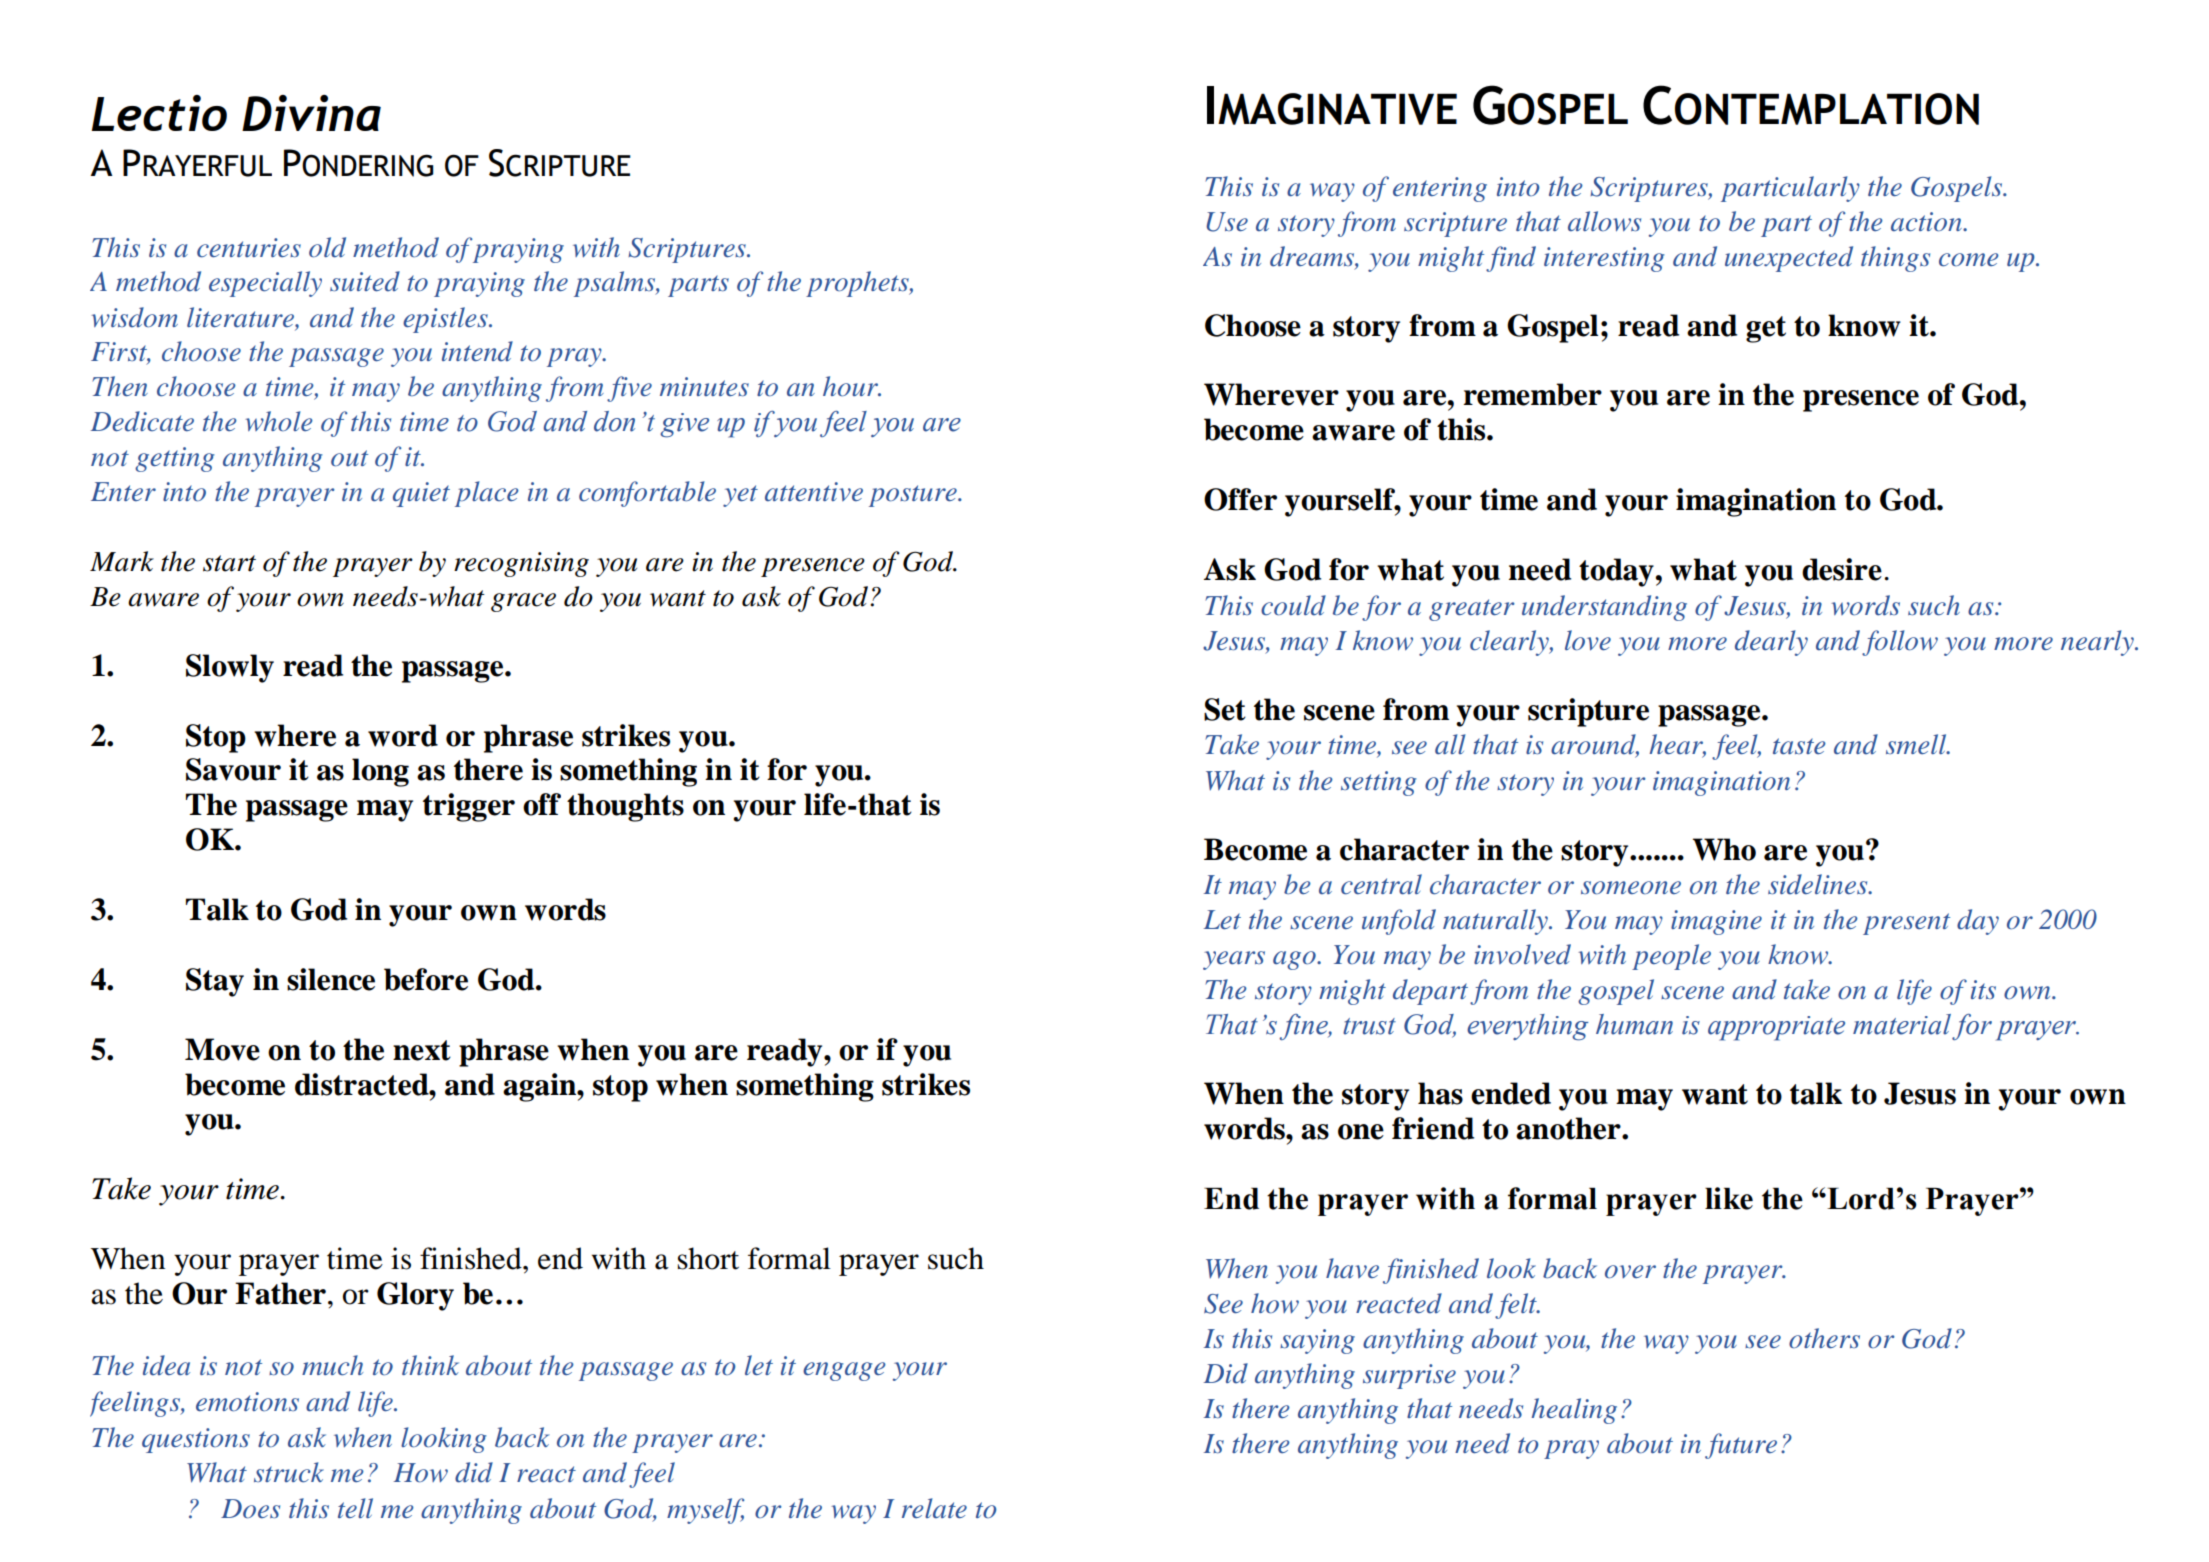 The image size is (2209, 1562). Describe the element at coordinates (1369, 1026) in the screenshot. I see `trust` at that location.
